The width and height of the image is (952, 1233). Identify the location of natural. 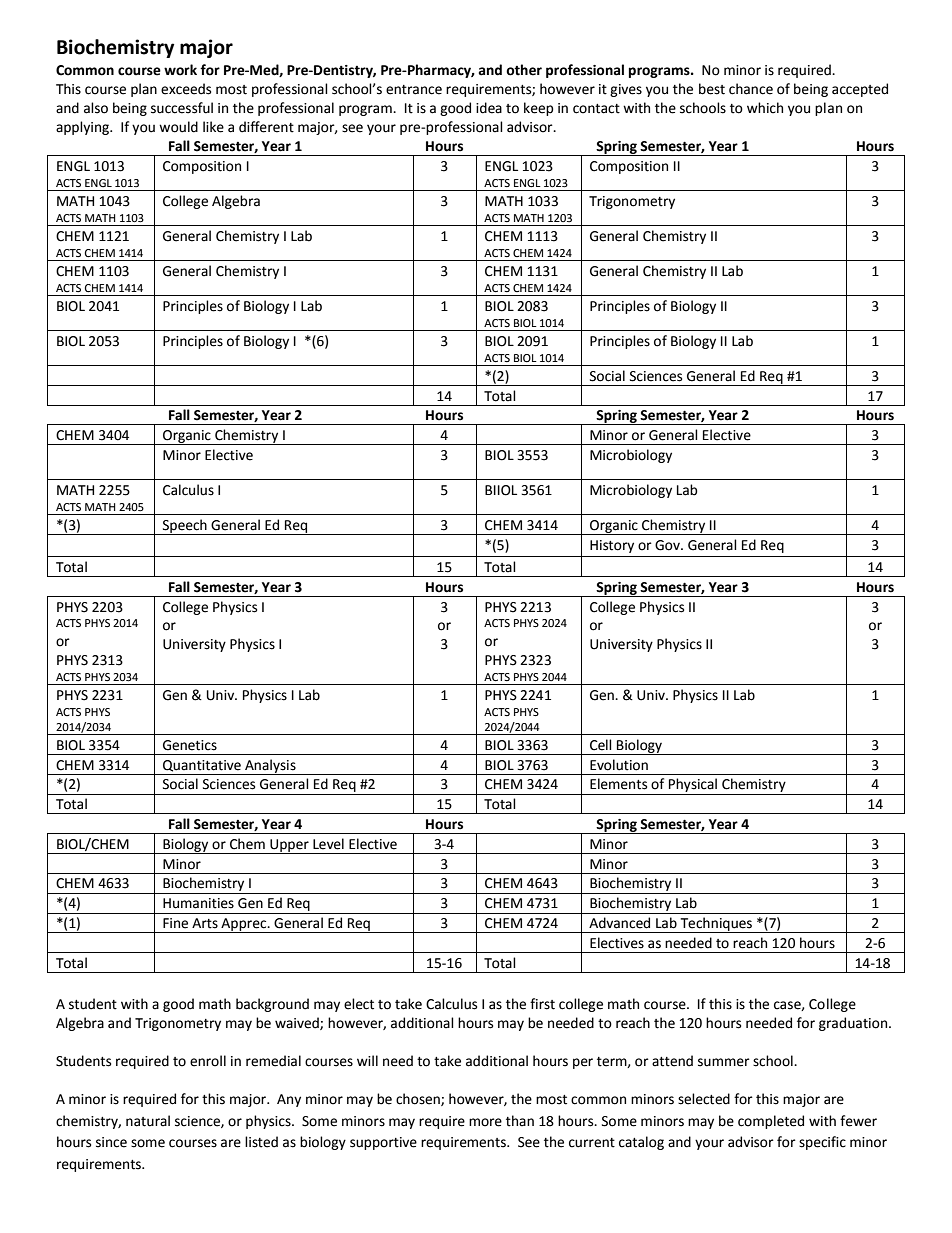
(148, 1121).
